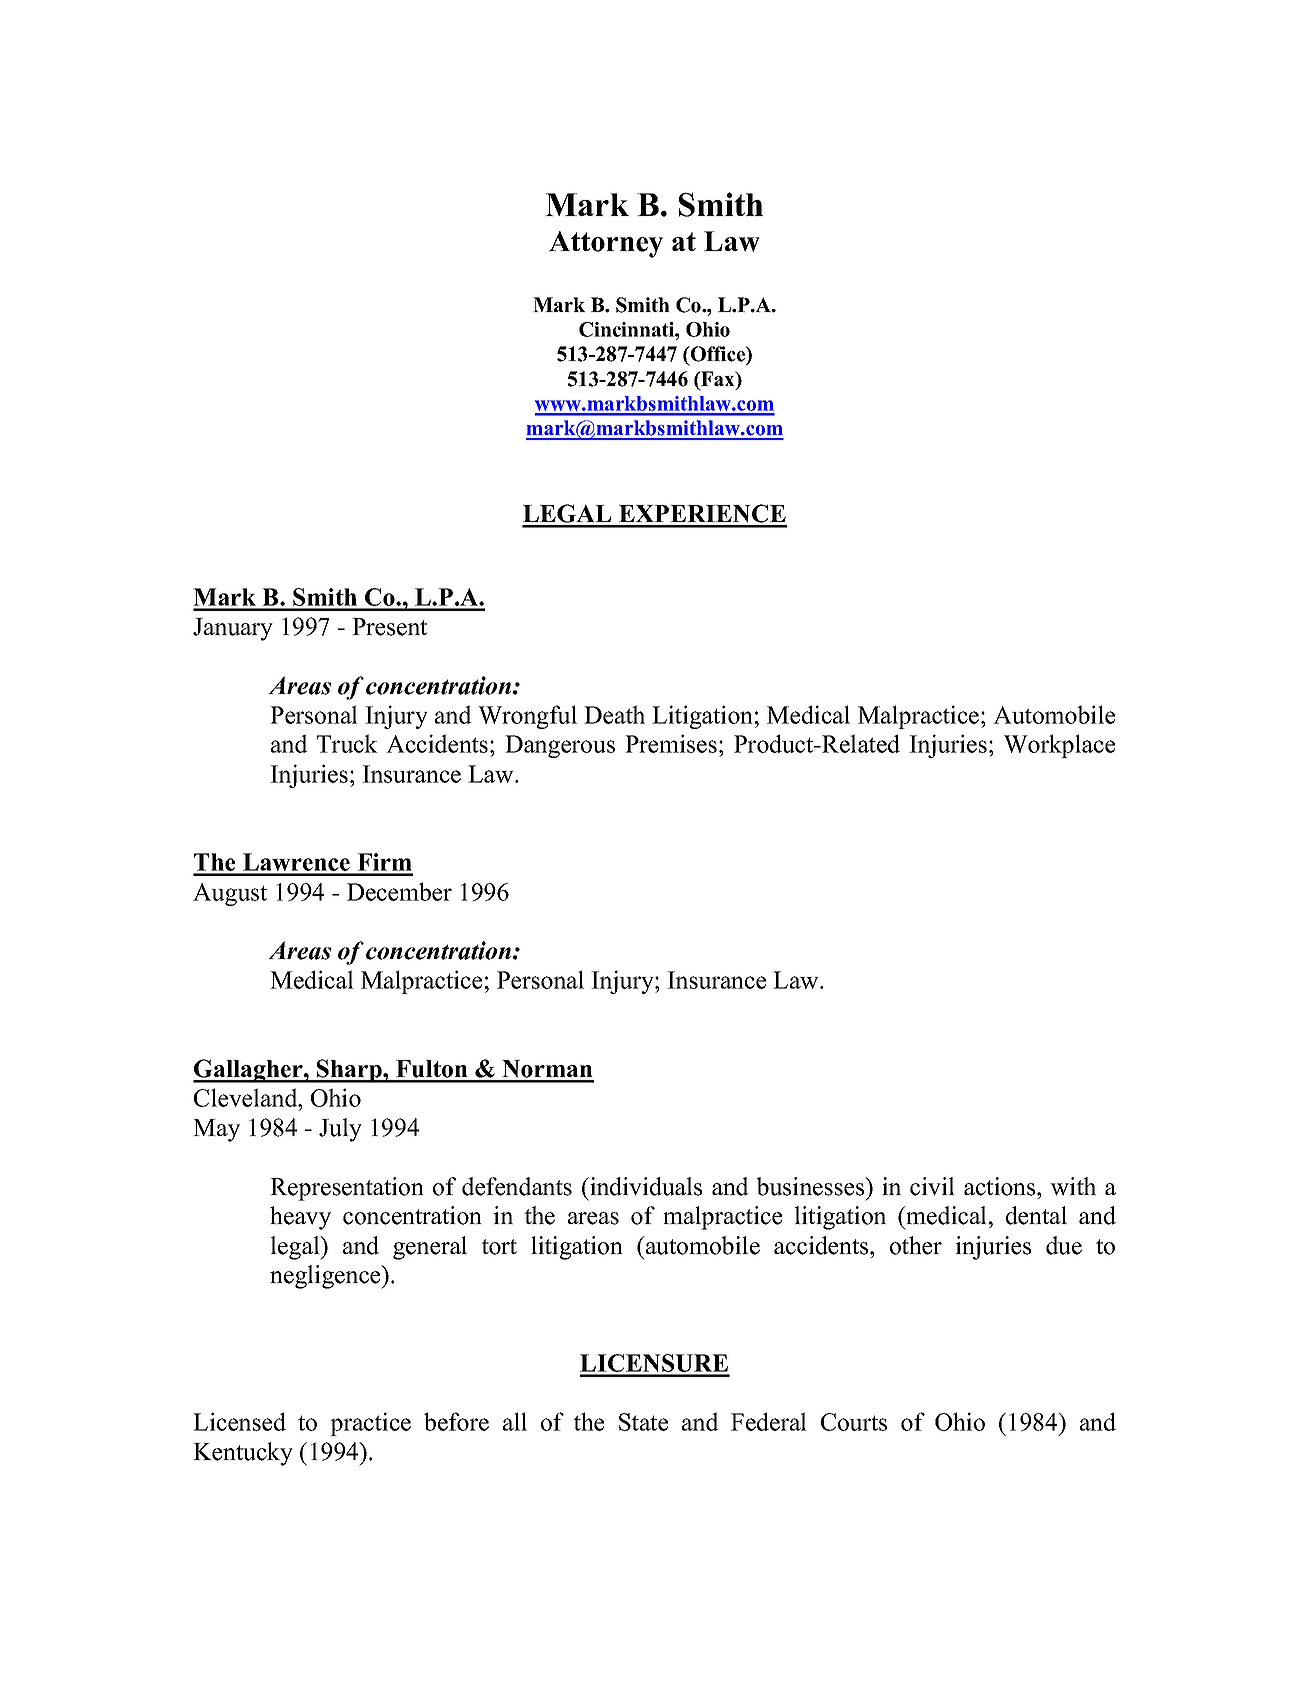  I want to click on December, so click(399, 891).
